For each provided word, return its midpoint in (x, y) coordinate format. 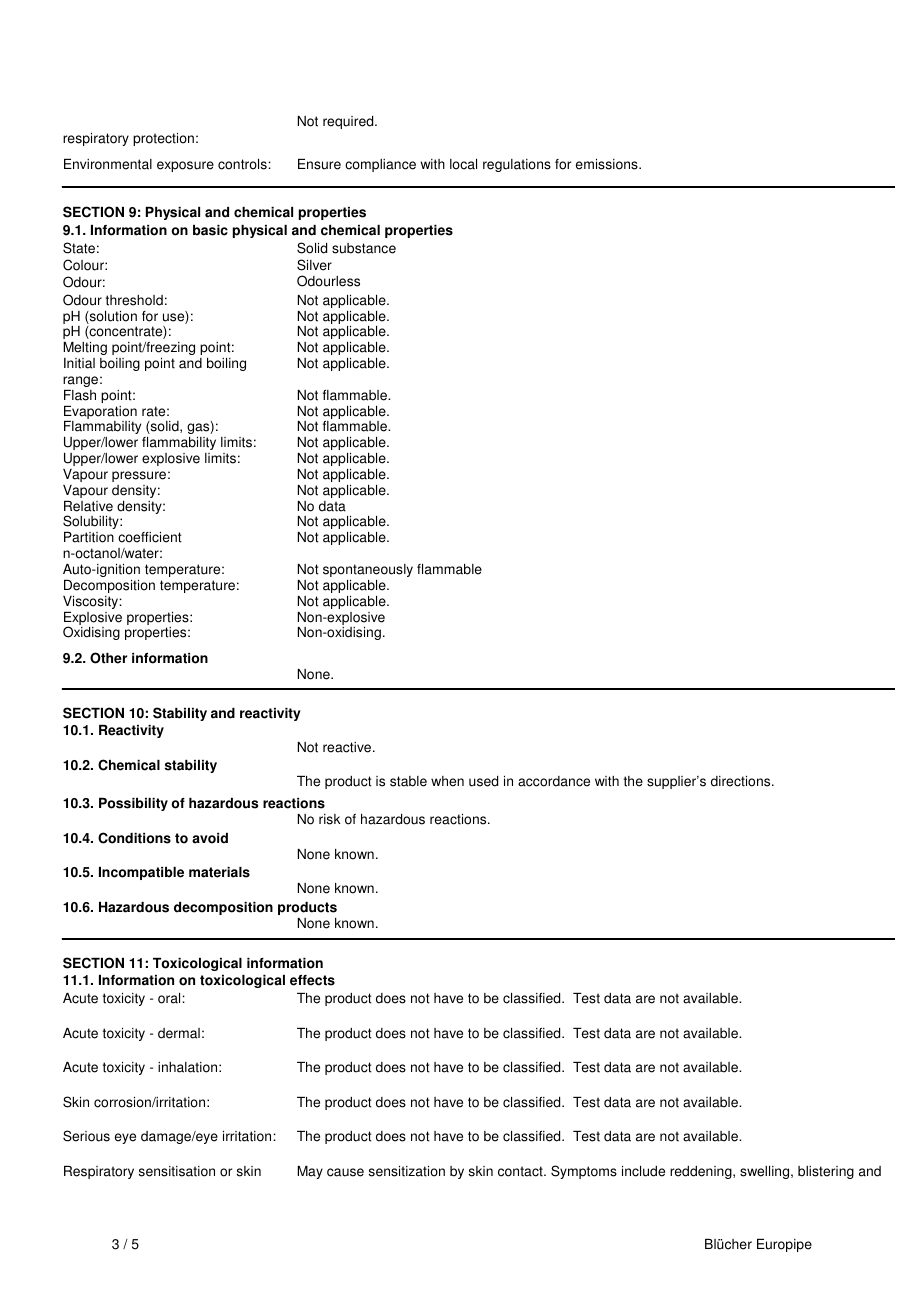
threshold (134, 300)
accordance (554, 781)
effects (312, 980)
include (643, 1171)
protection (163, 139)
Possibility (133, 804)
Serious (86, 1136)
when (447, 781)
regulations (517, 165)
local (463, 164)
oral (170, 998)
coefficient (150, 537)
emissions (608, 164)
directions (742, 781)
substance (364, 248)
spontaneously (368, 570)
